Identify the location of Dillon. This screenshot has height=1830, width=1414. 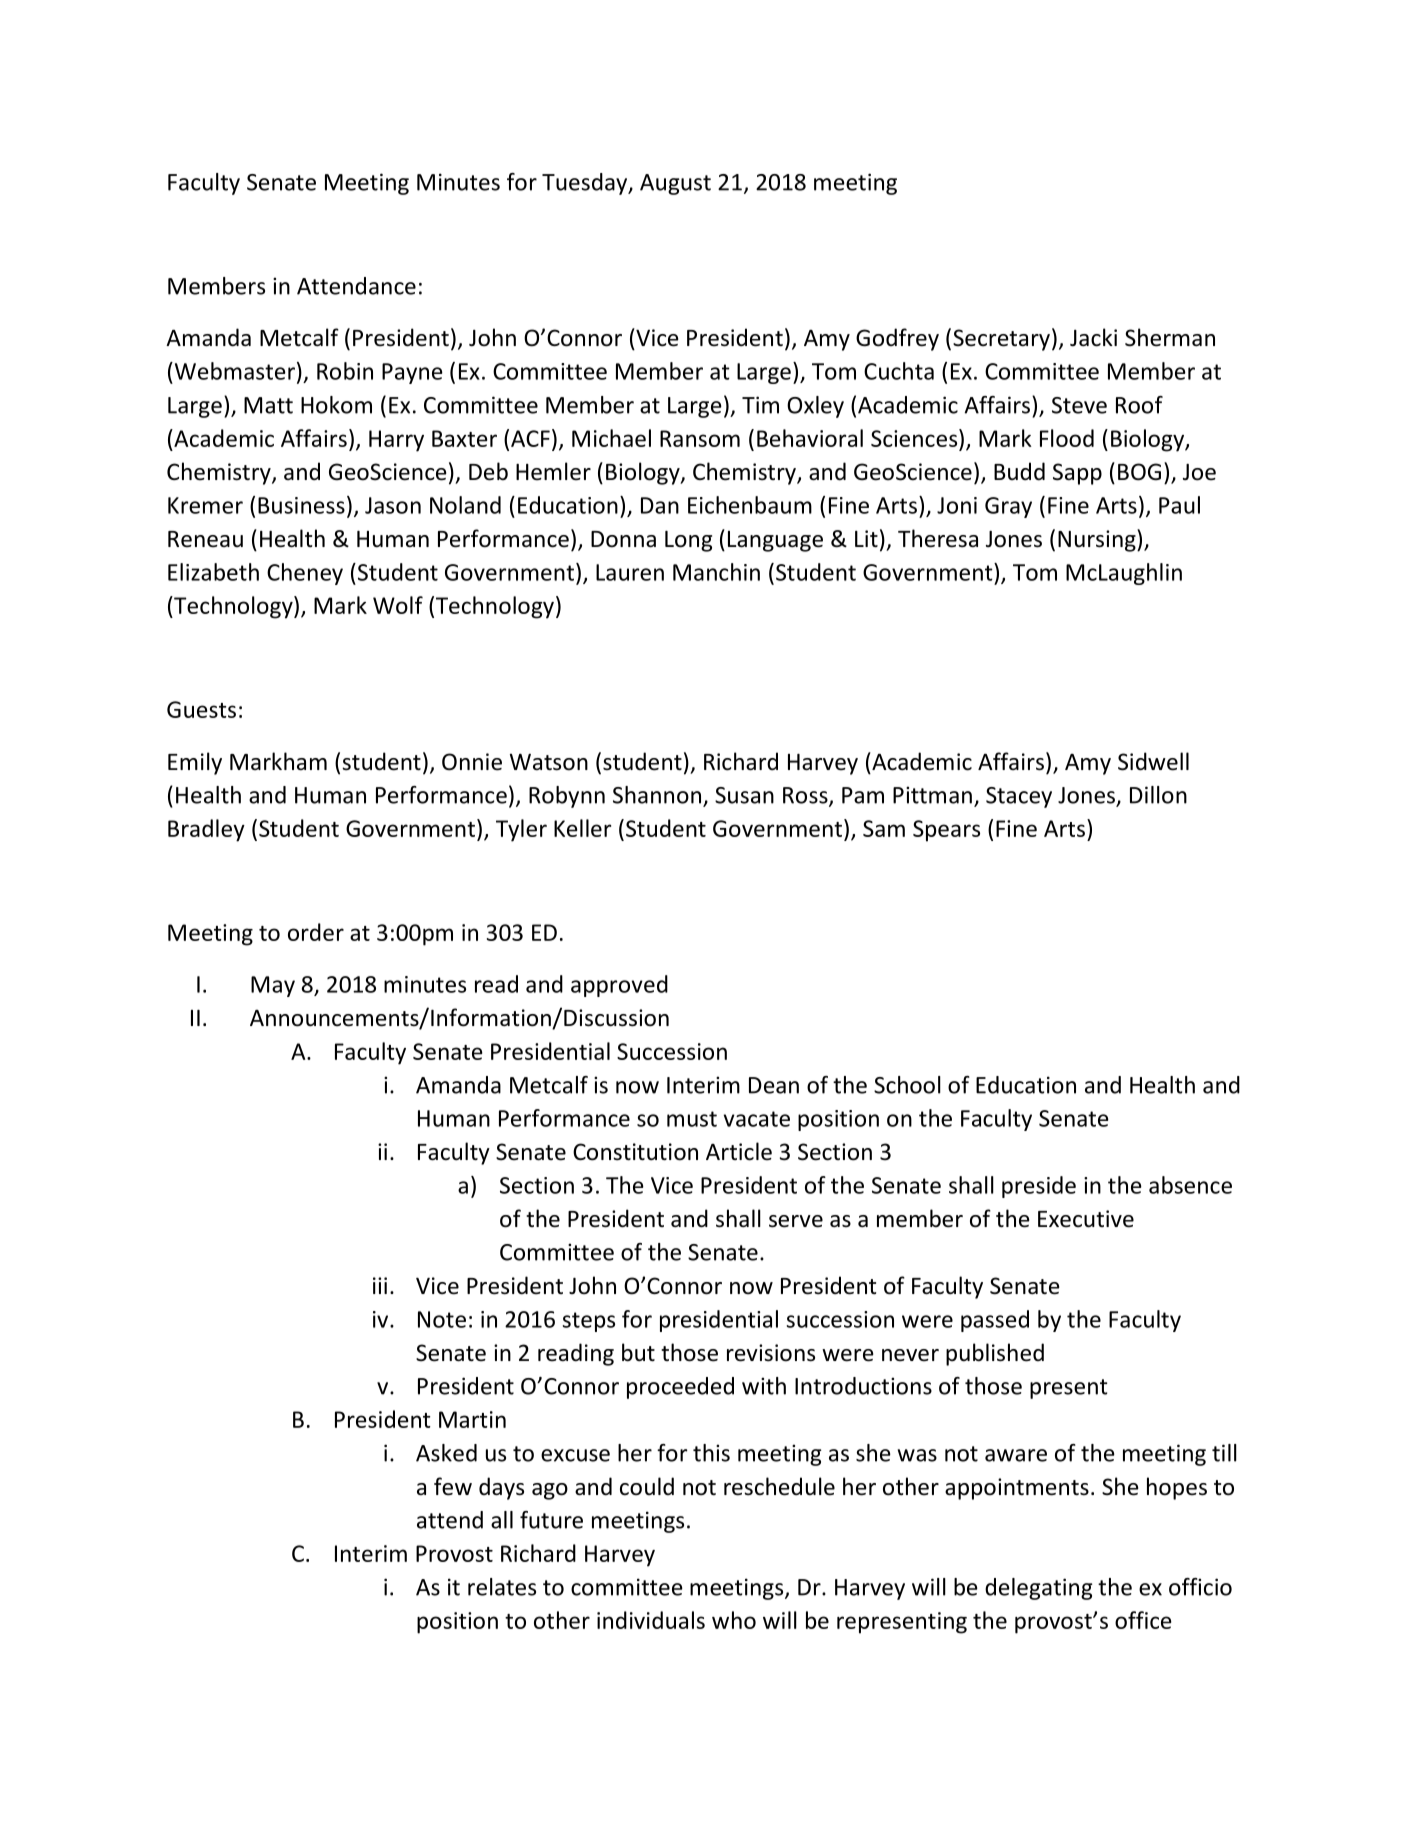
(1158, 795).
